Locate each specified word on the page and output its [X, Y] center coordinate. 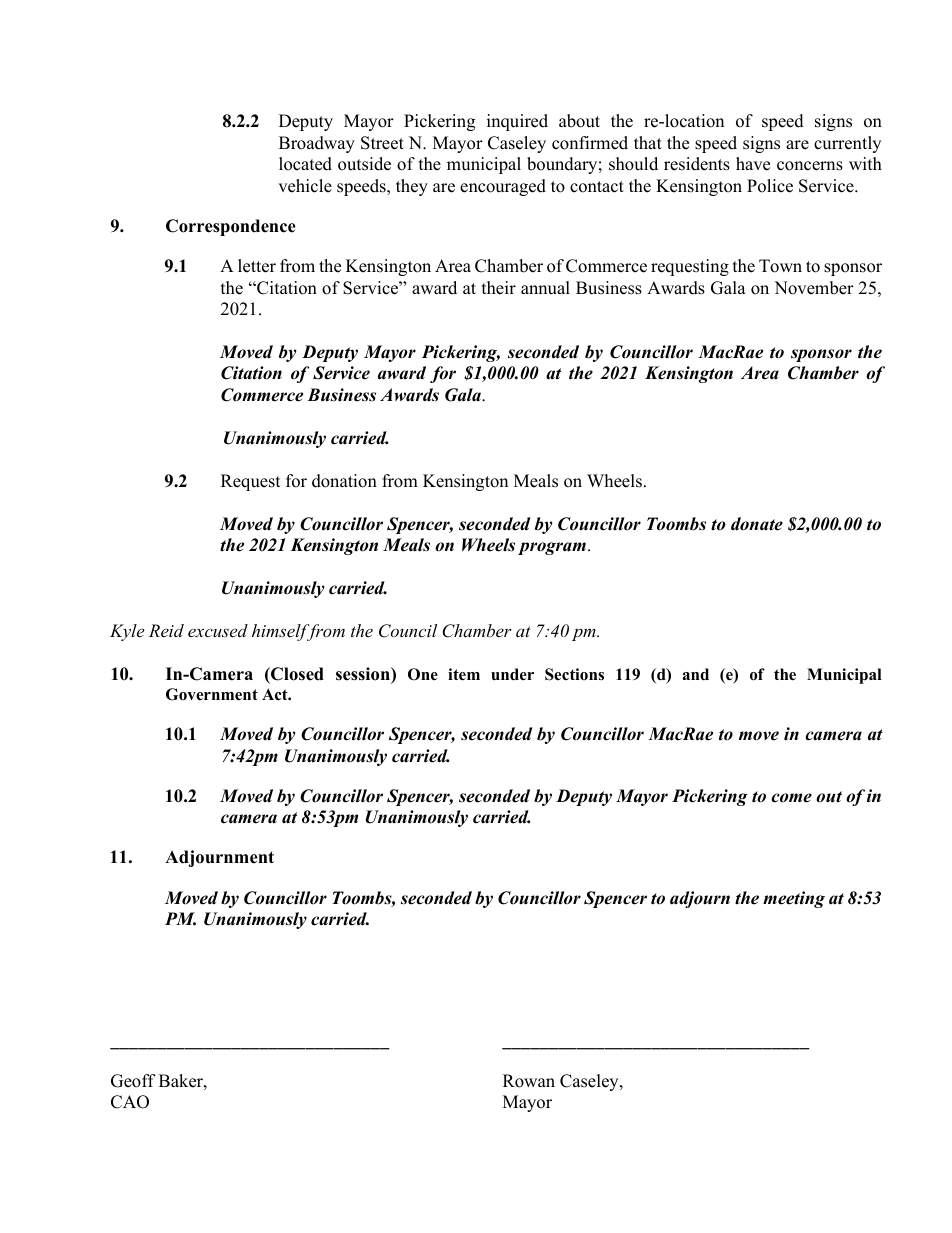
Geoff [133, 1081]
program [552, 548]
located [305, 164]
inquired [517, 122]
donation [344, 481]
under [512, 674]
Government [212, 694]
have [753, 164]
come [791, 798]
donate [757, 524]
